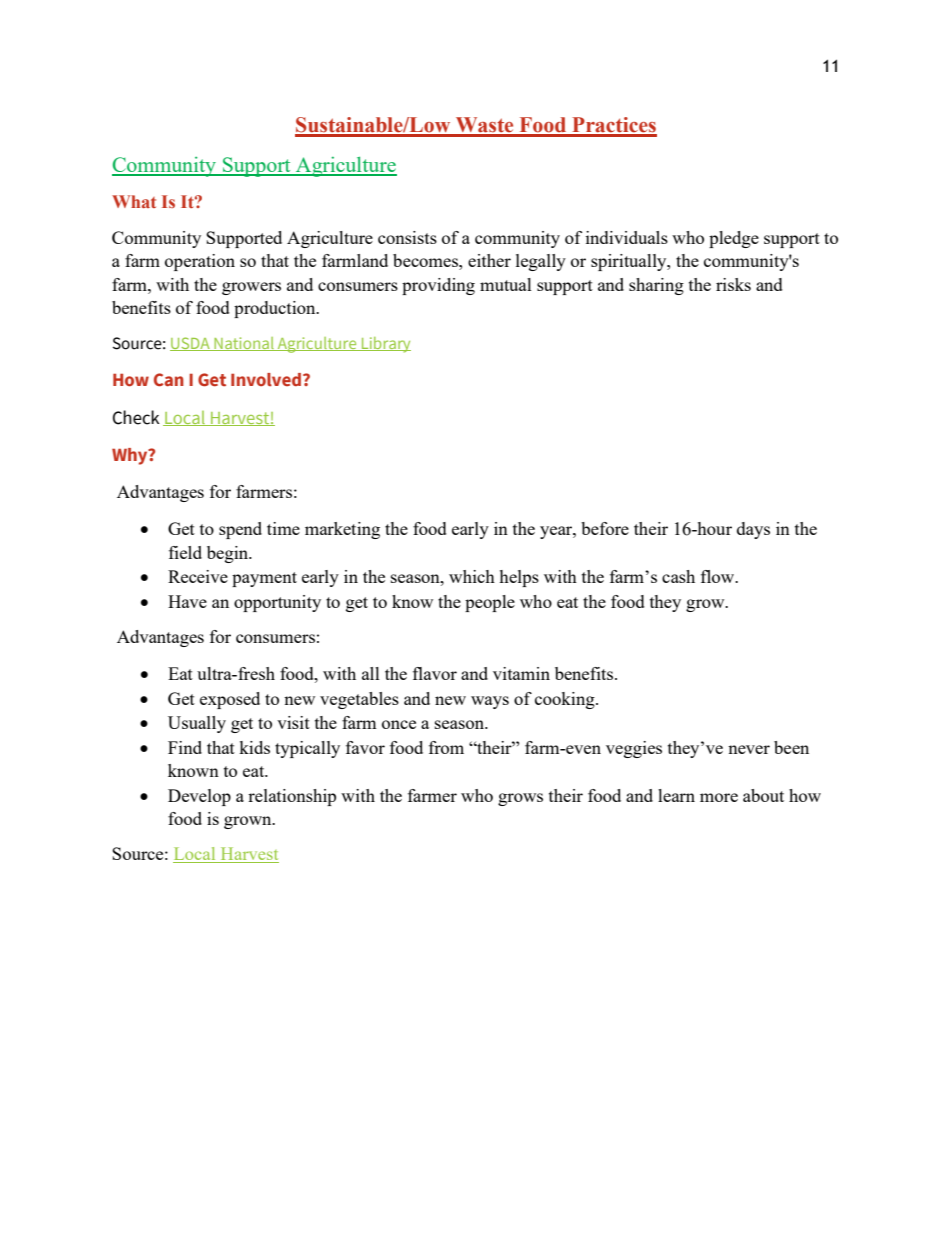 The image size is (952, 1233). What do you see at coordinates (719, 797) in the image?
I see `more` at bounding box center [719, 797].
